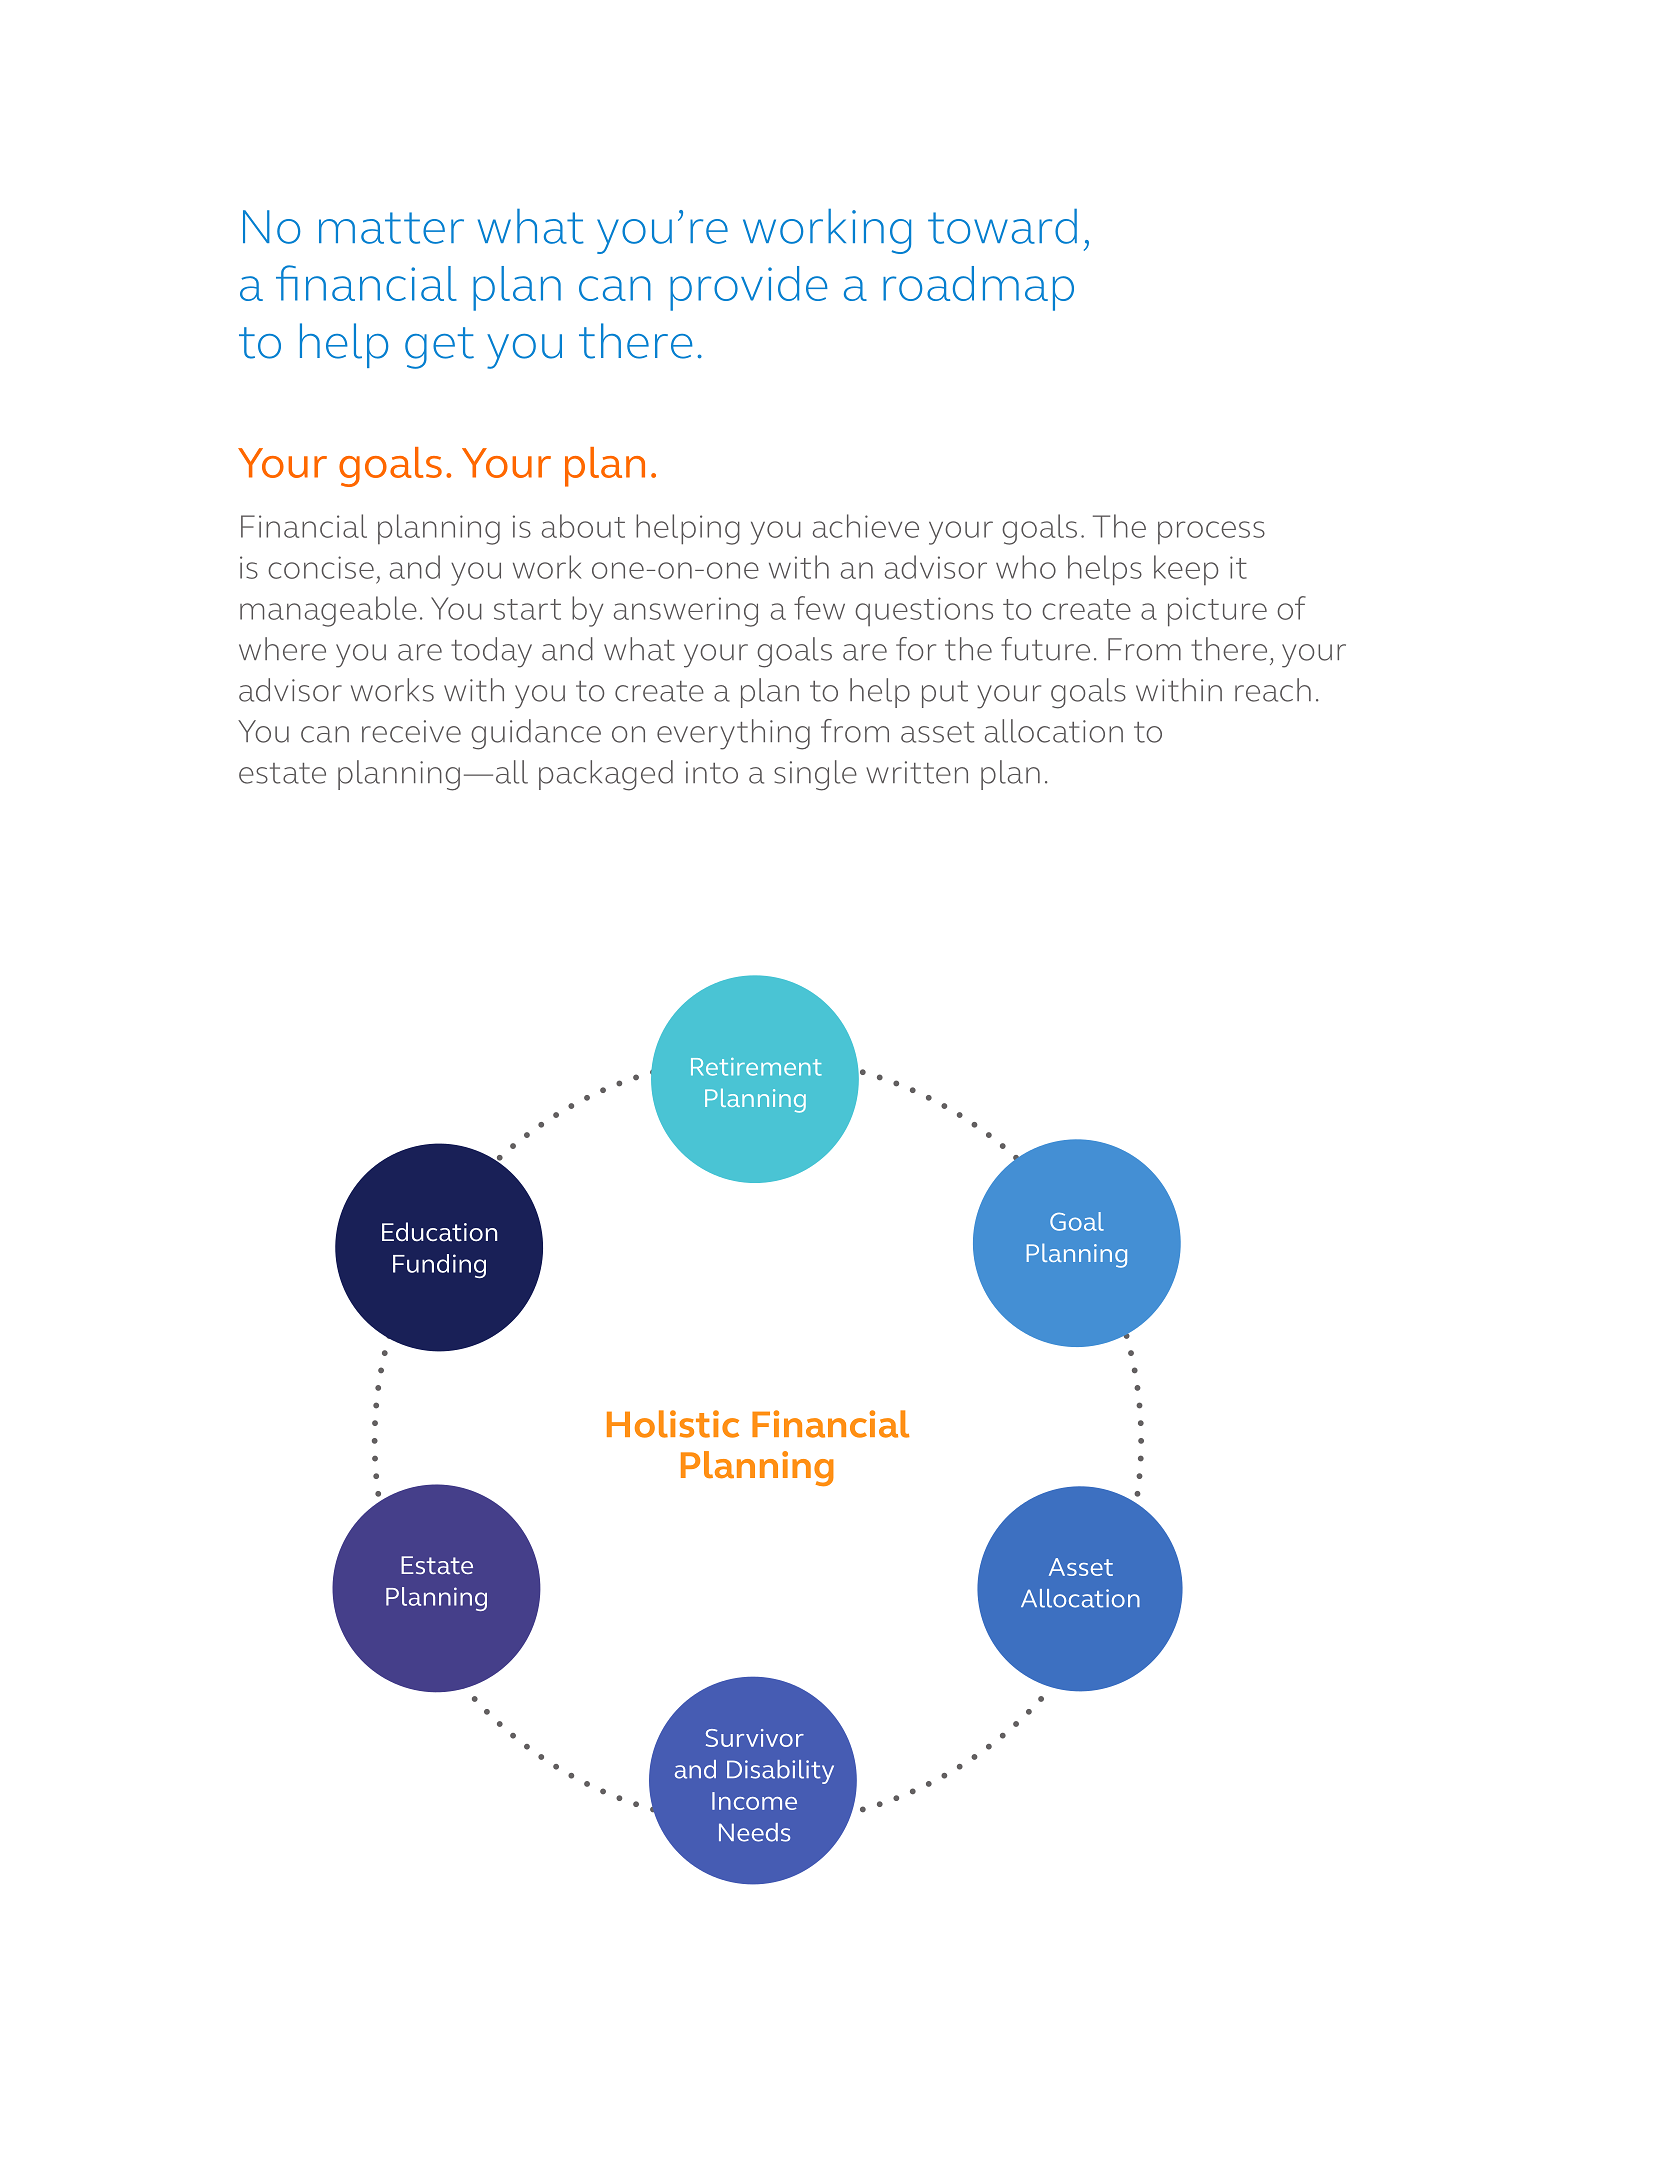 This screenshot has height=2162, width=1671. Describe the element at coordinates (1217, 612) in the screenshot. I see `picture` at that location.
